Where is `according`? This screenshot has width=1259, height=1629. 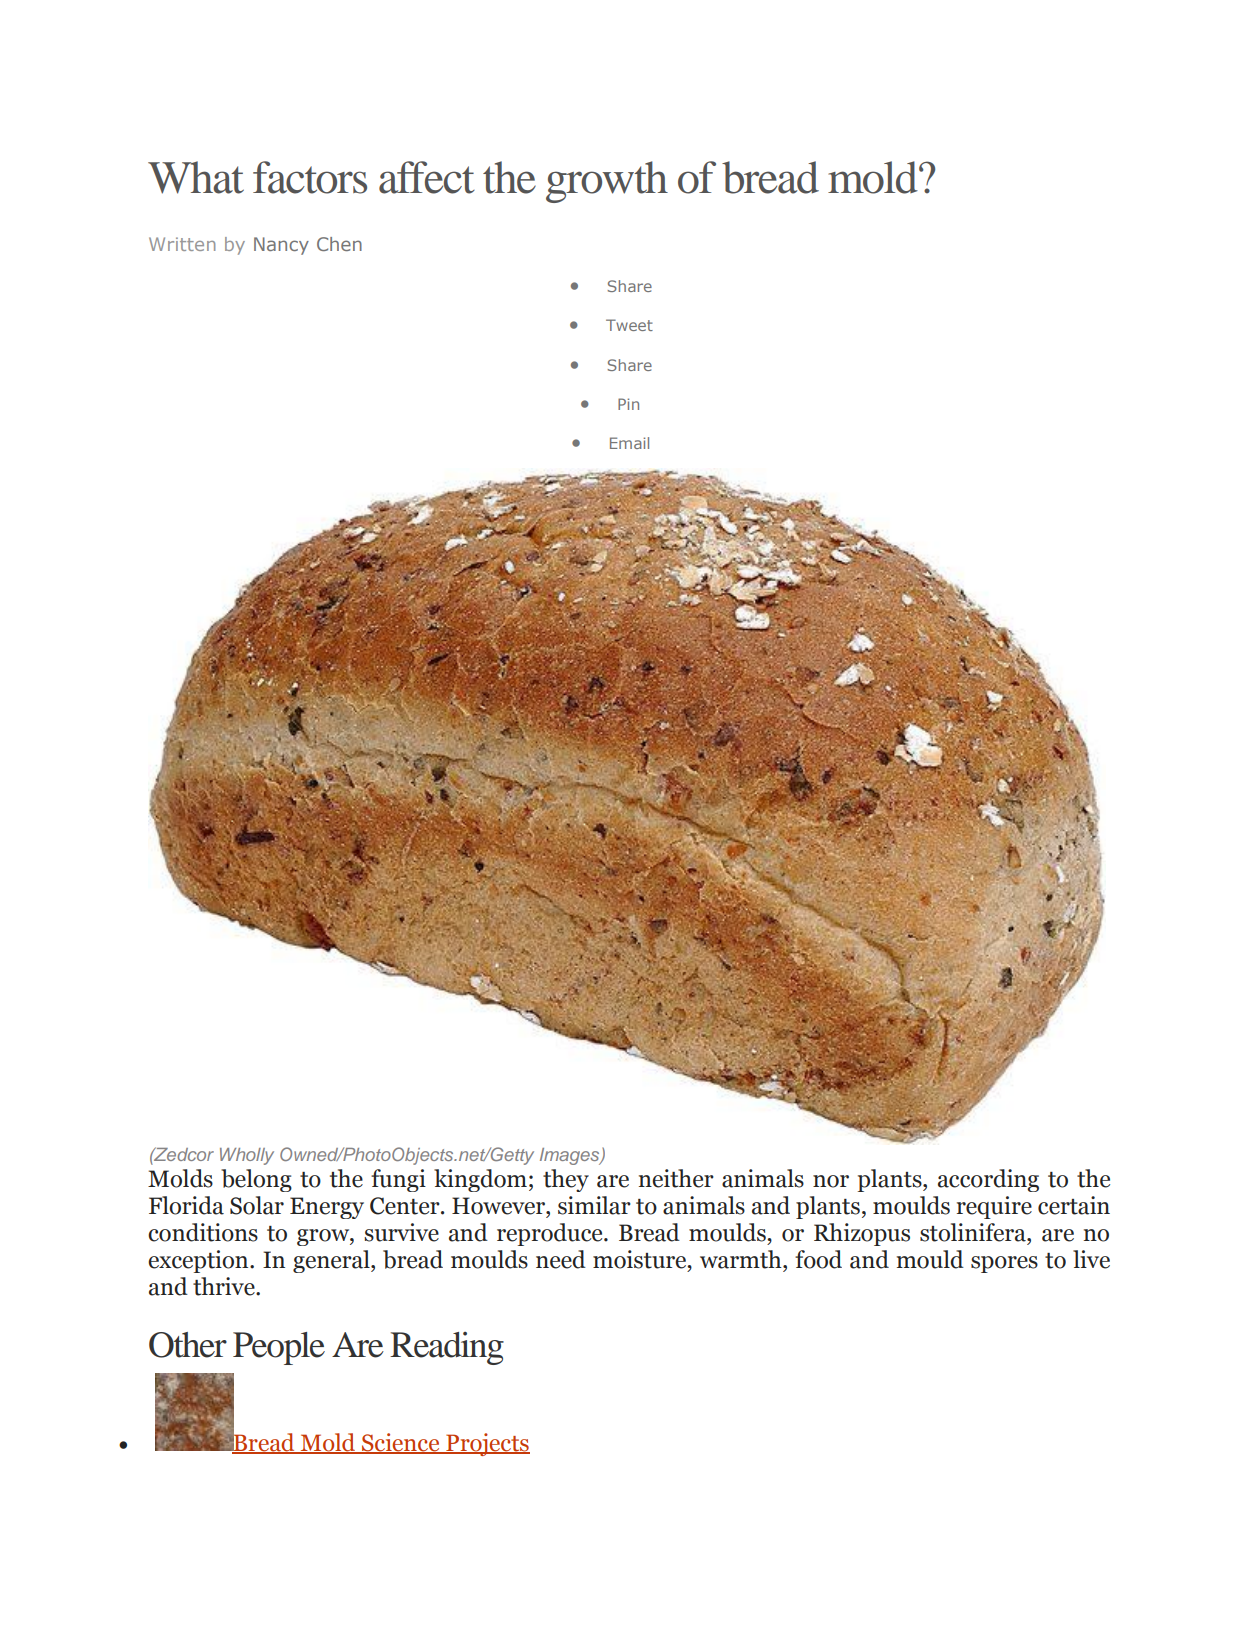
according is located at coordinates (988, 1180).
